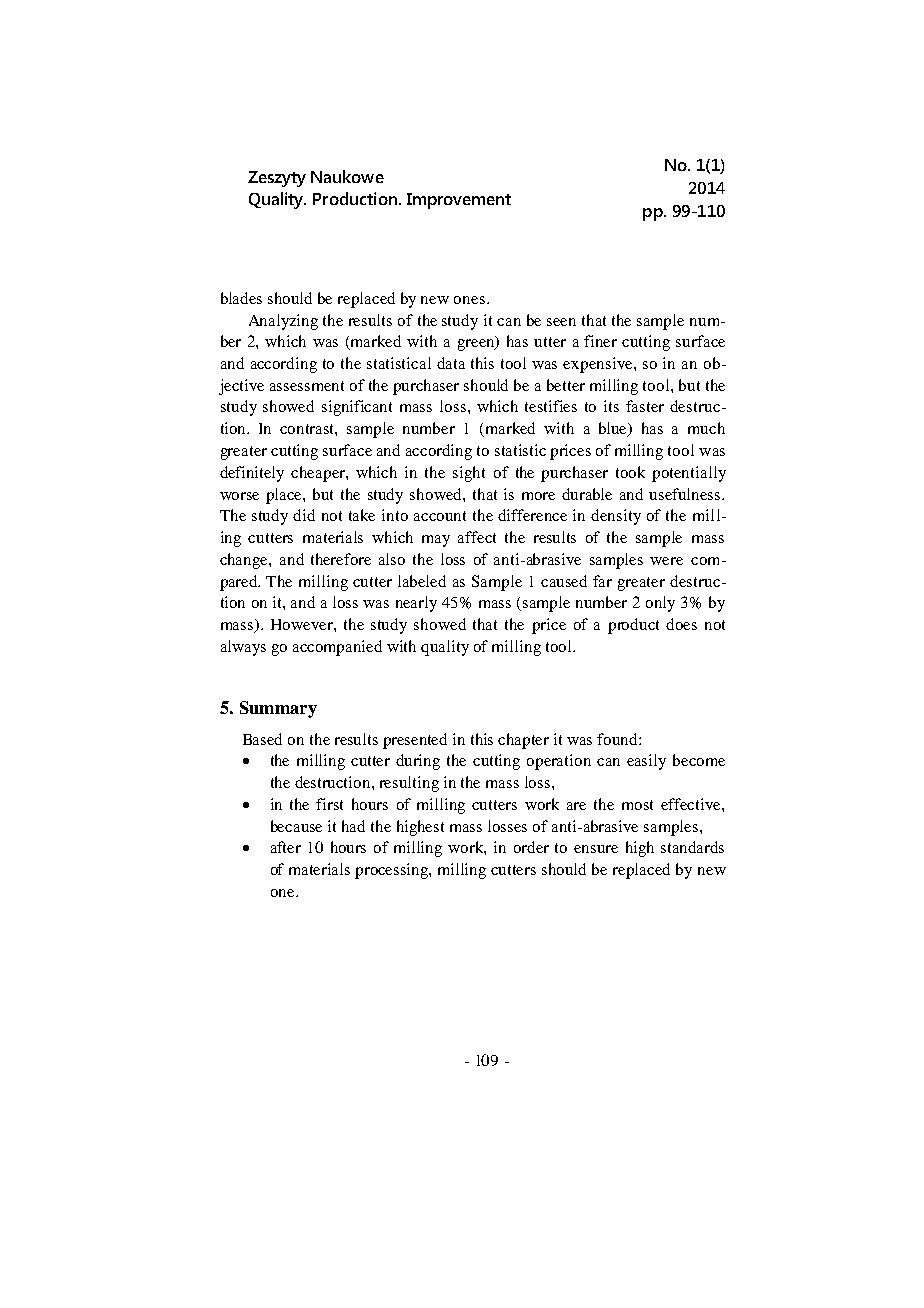 Image resolution: width=924 pixels, height=1308 pixels. Describe the element at coordinates (304, 515) in the document. I see `did` at that location.
